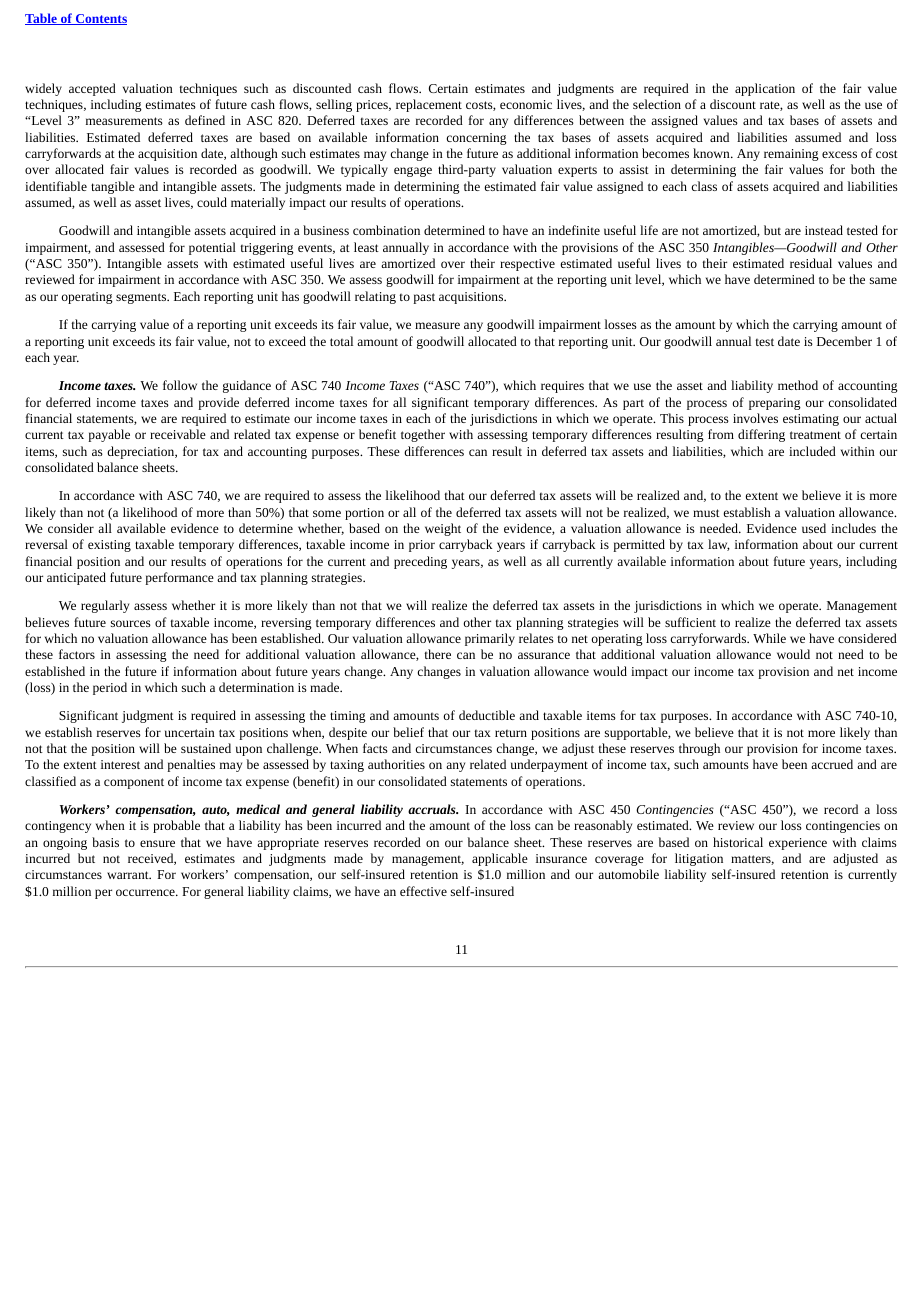 This document has height=1308, width=924. What do you see at coordinates (420, 562) in the document?
I see `preceding` at bounding box center [420, 562].
